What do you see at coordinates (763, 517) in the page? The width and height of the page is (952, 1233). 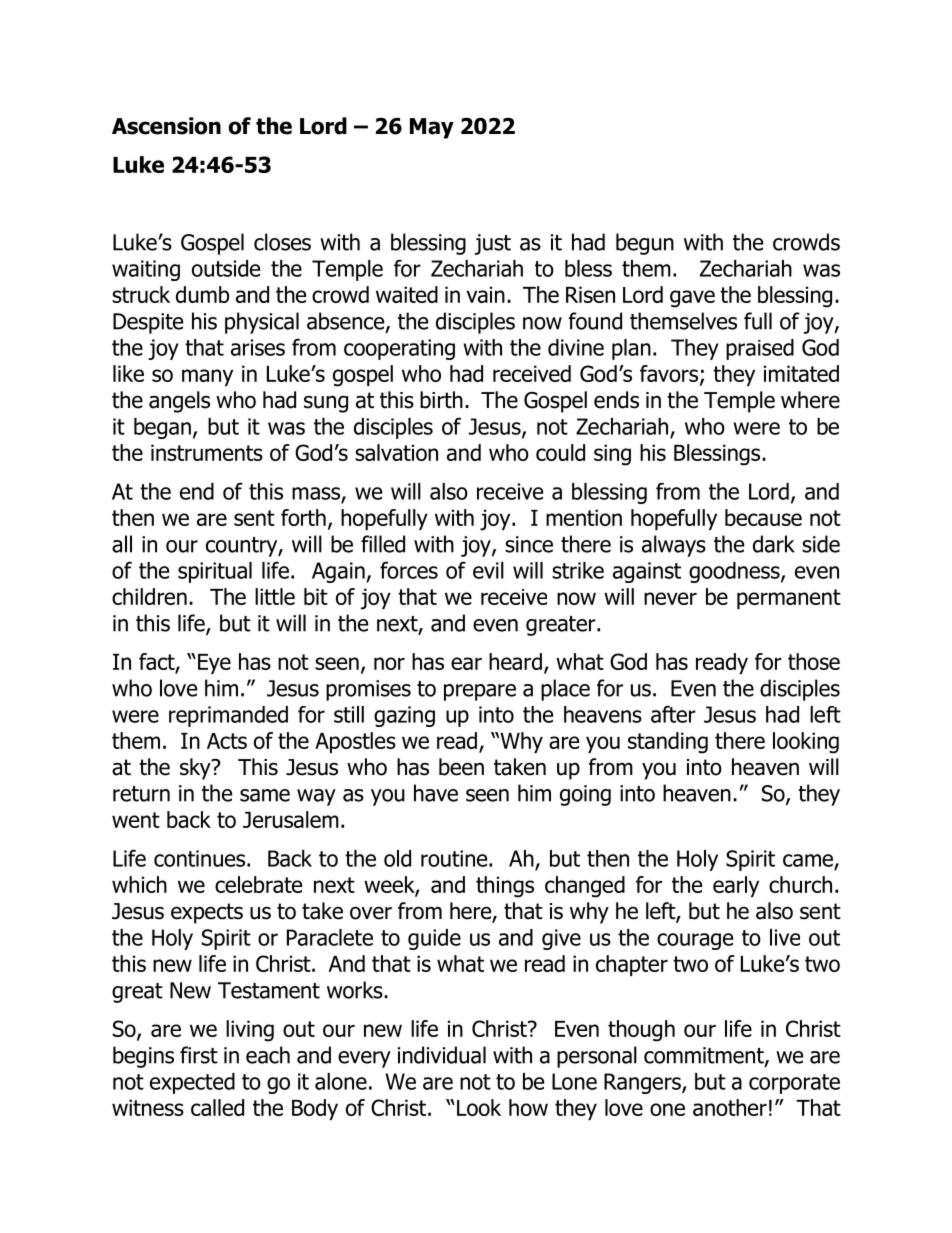 I see `because` at bounding box center [763, 517].
